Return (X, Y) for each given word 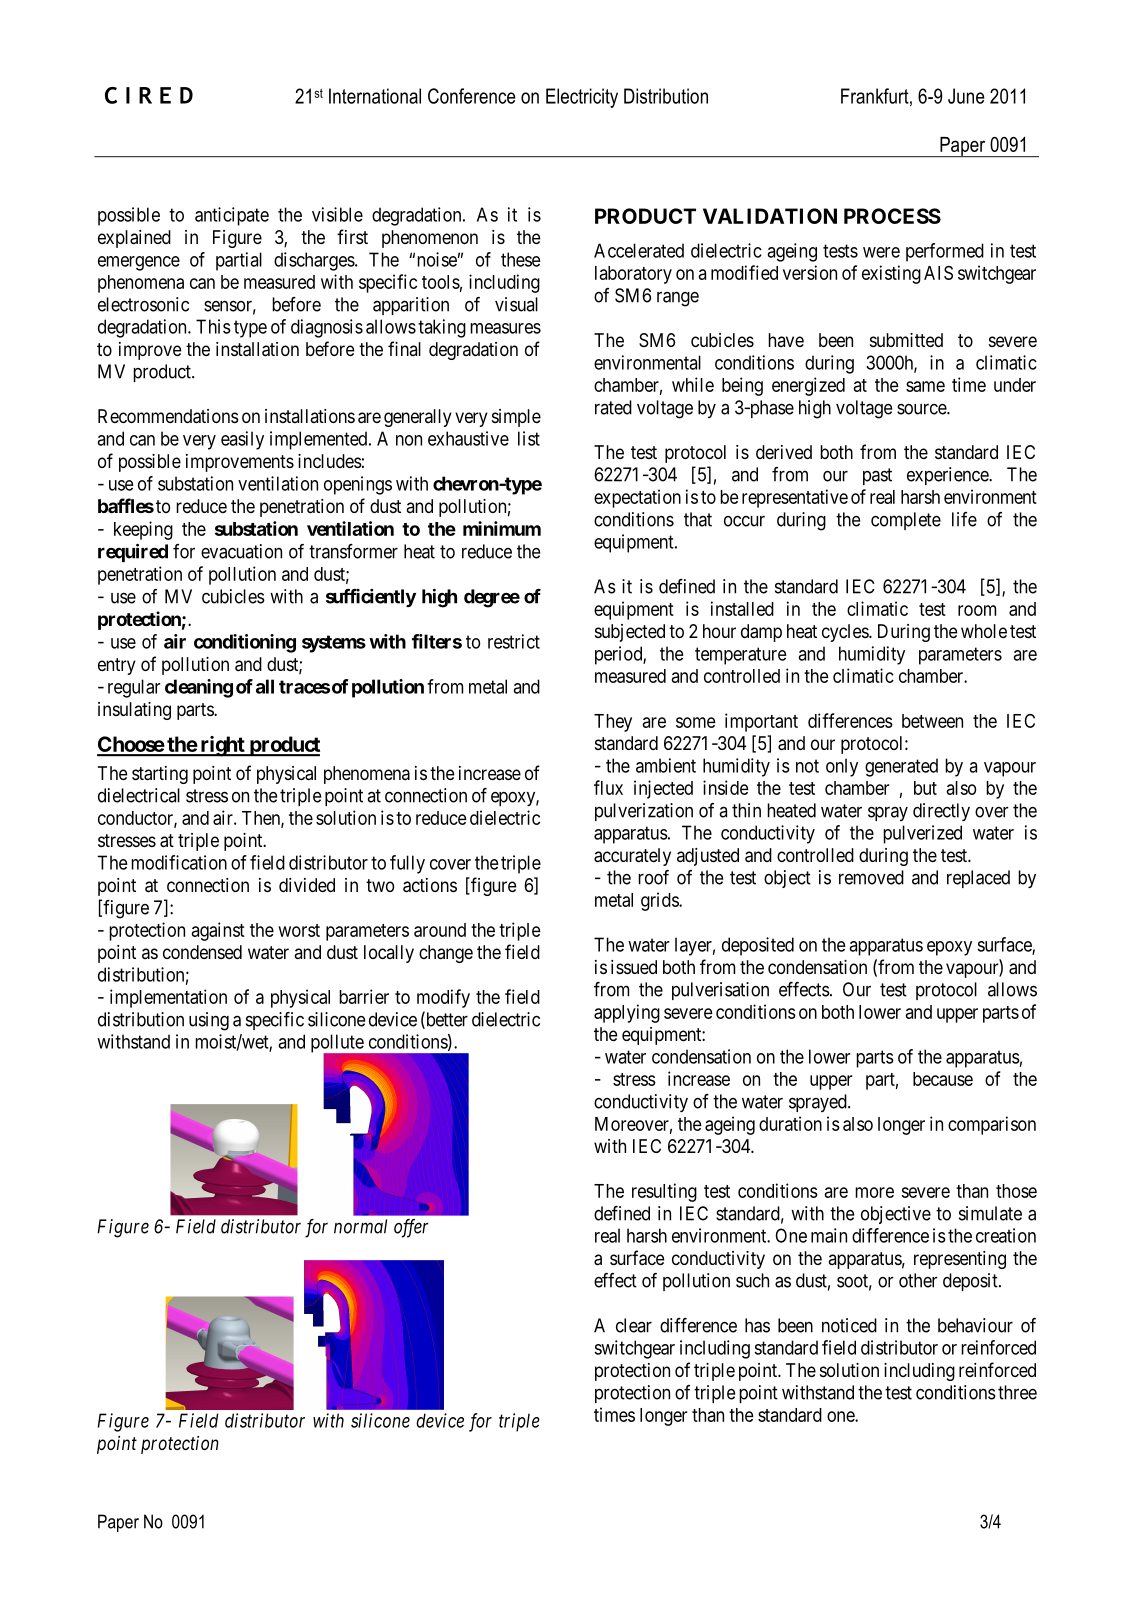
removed (871, 877)
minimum (502, 528)
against (218, 931)
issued (634, 967)
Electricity (582, 98)
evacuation (241, 551)
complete (906, 521)
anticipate (232, 216)
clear (634, 1325)
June (966, 96)
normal (360, 1226)
